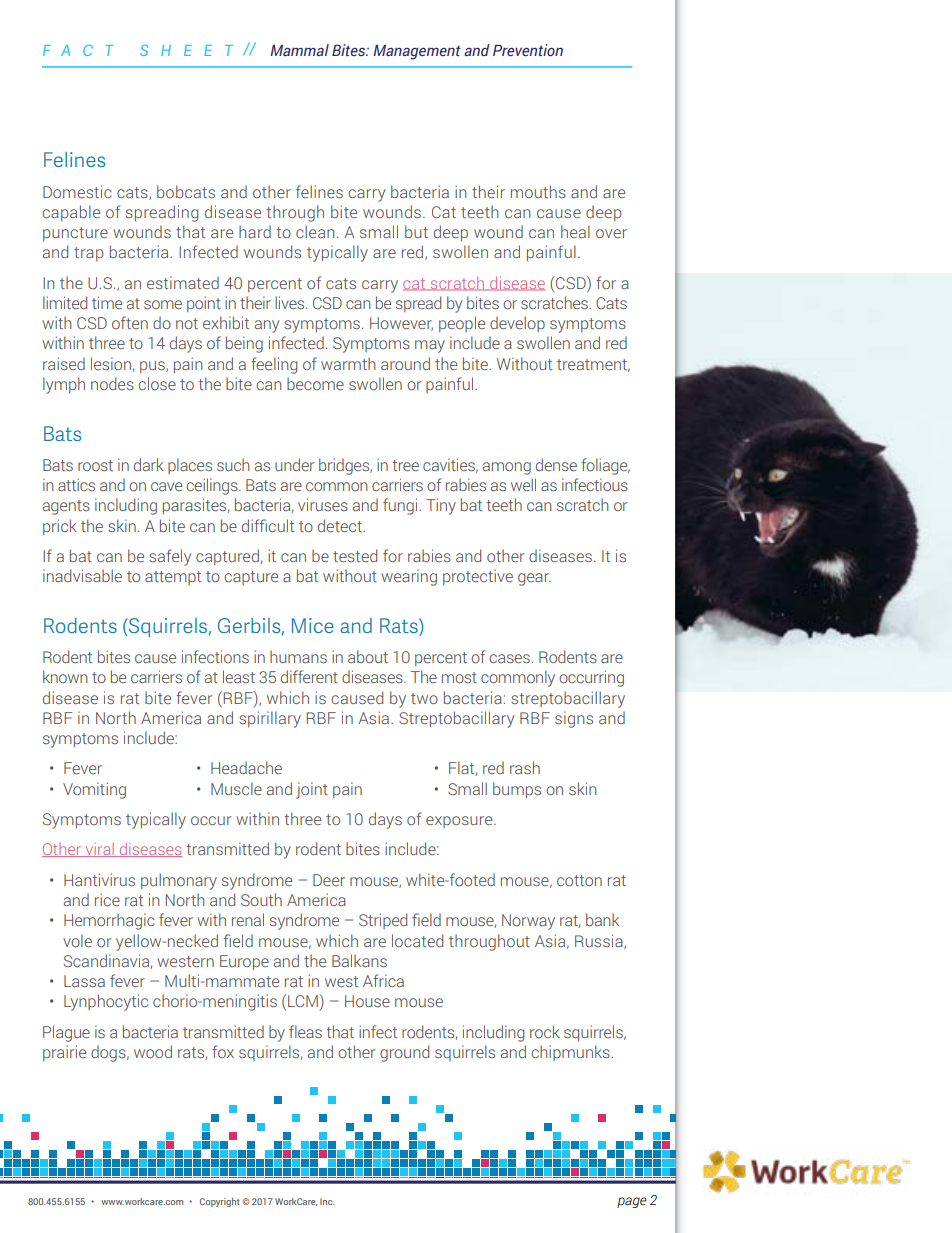 Image resolution: width=952 pixels, height=1233 pixels. I want to click on Domestic, so click(77, 191).
